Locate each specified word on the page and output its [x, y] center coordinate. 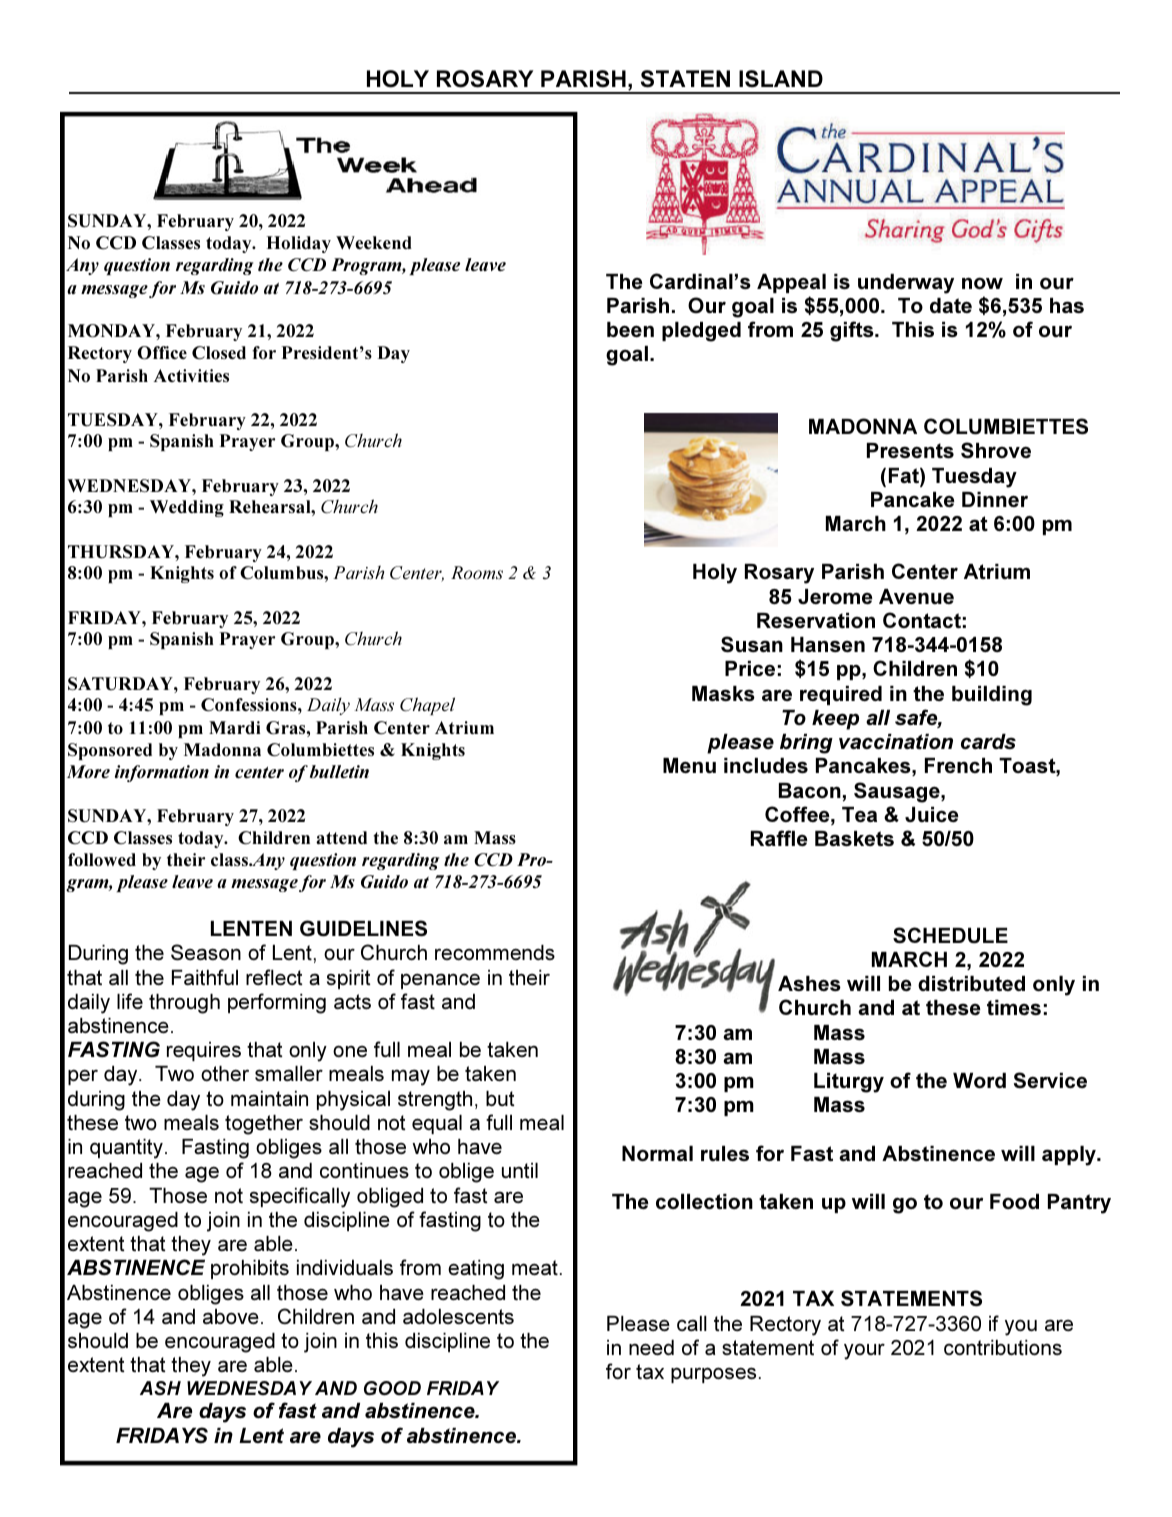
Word [979, 1080]
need [651, 1347]
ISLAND [781, 79]
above [231, 1316]
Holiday [298, 244]
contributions [1003, 1347]
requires [204, 1051]
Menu [689, 765]
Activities [191, 376]
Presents [910, 451]
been [630, 329]
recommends [495, 952]
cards [988, 741]
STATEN [685, 79]
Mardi [235, 727]
